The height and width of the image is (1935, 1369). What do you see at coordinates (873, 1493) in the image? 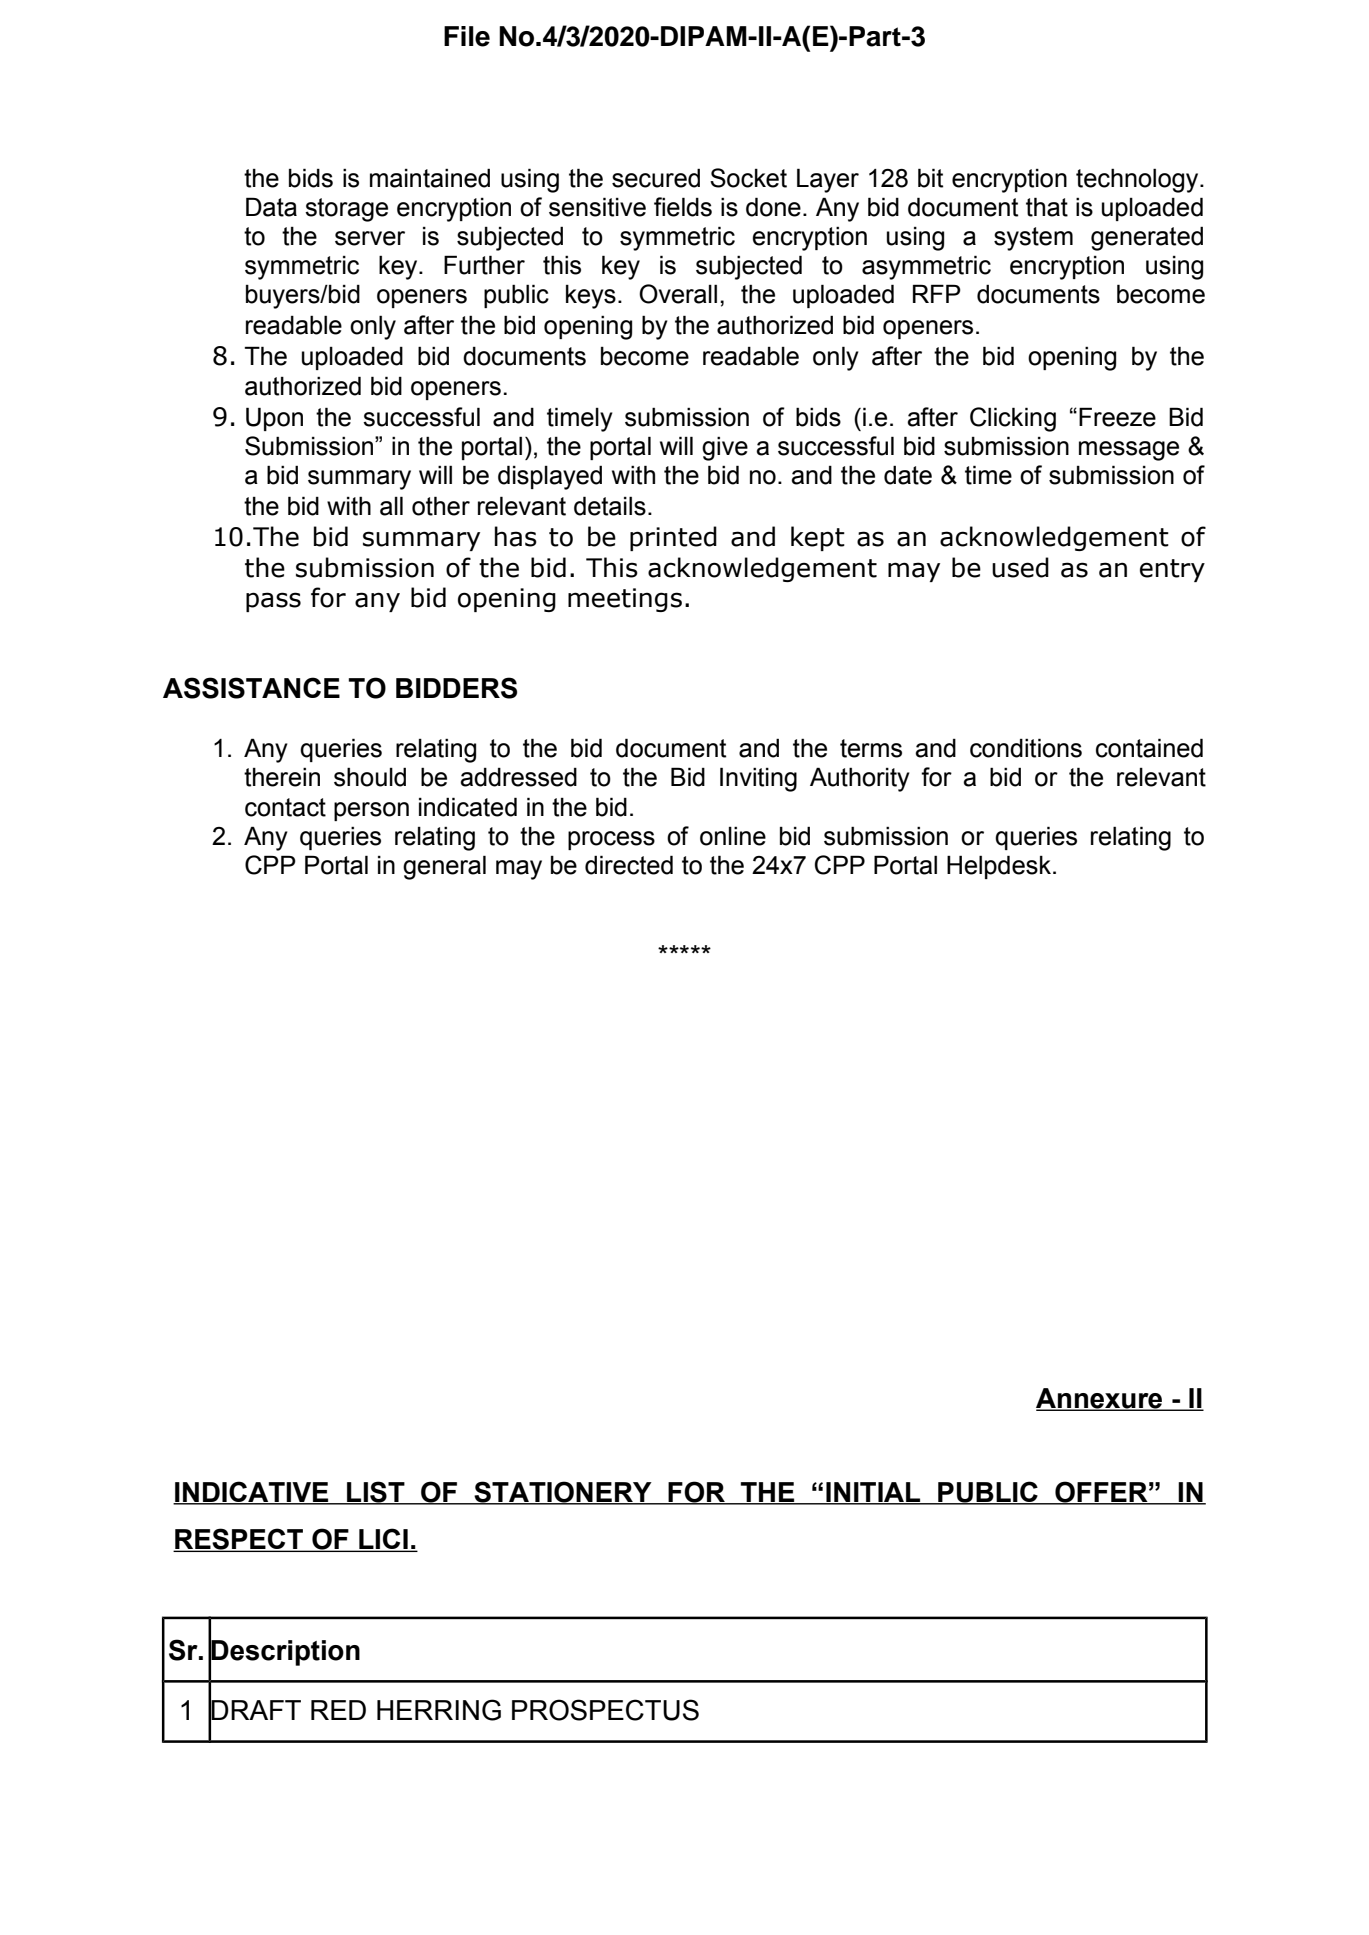
I see `INITIAL` at bounding box center [873, 1493].
